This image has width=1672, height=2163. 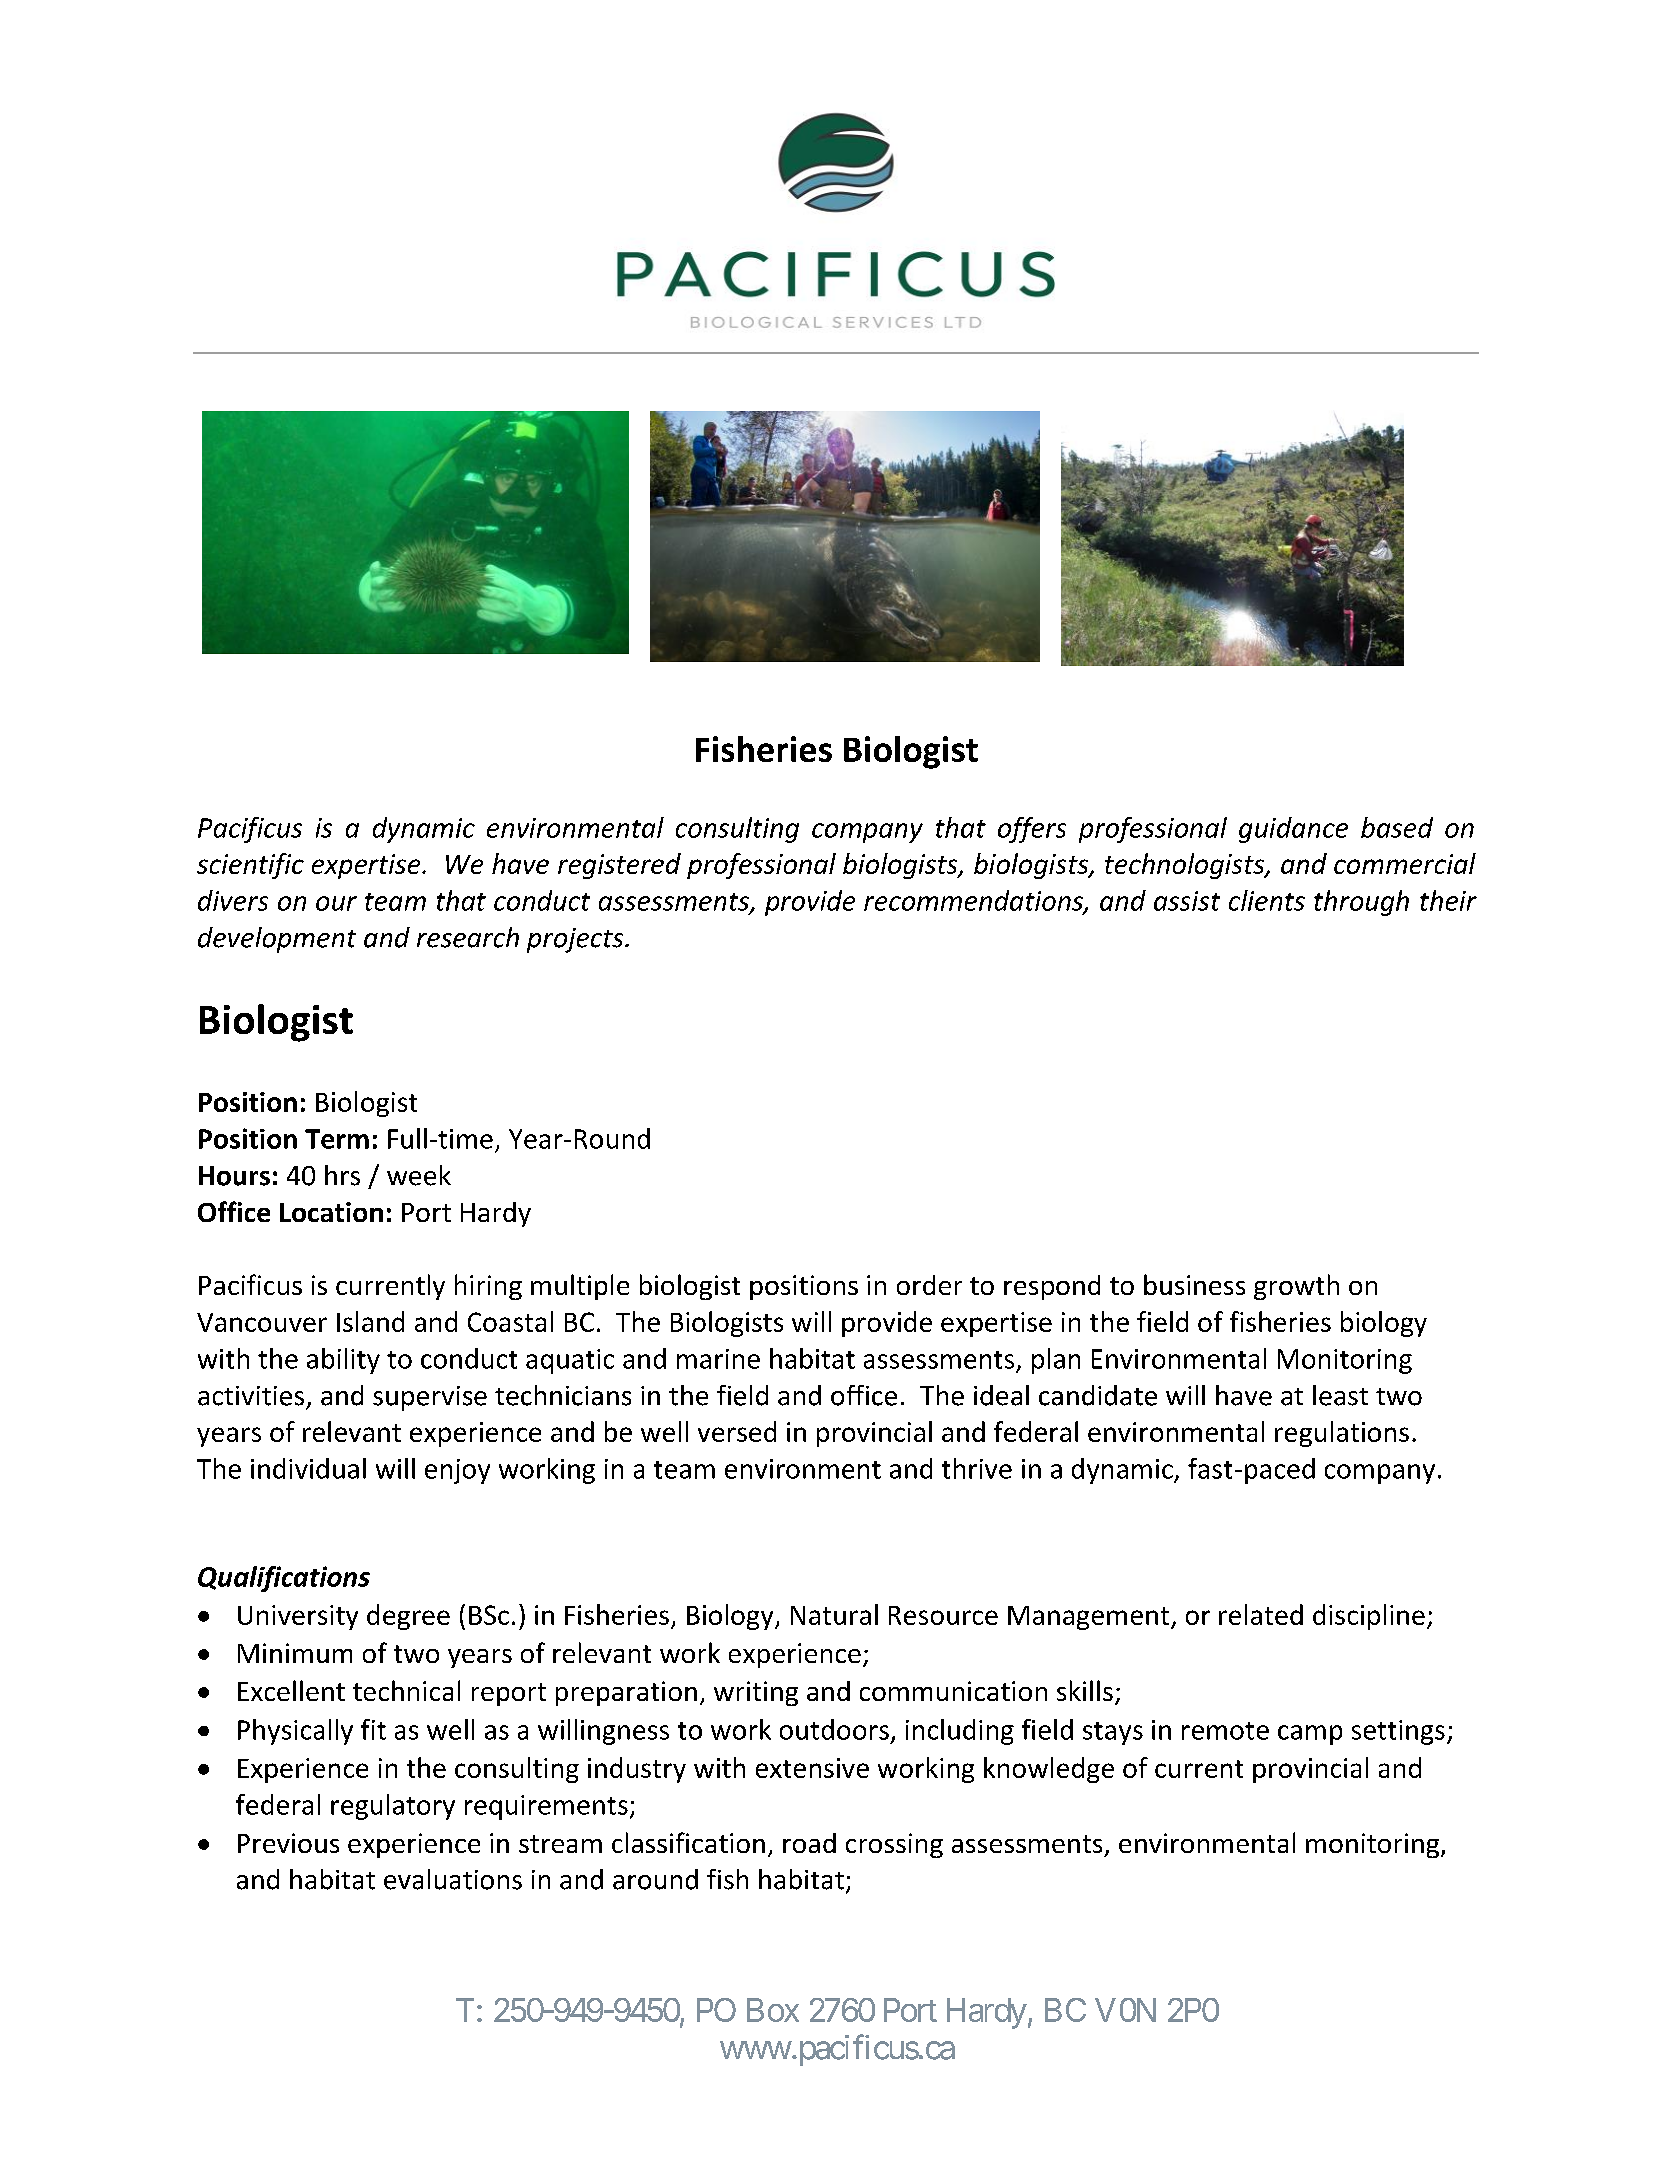 I want to click on offers, so click(x=1032, y=830).
